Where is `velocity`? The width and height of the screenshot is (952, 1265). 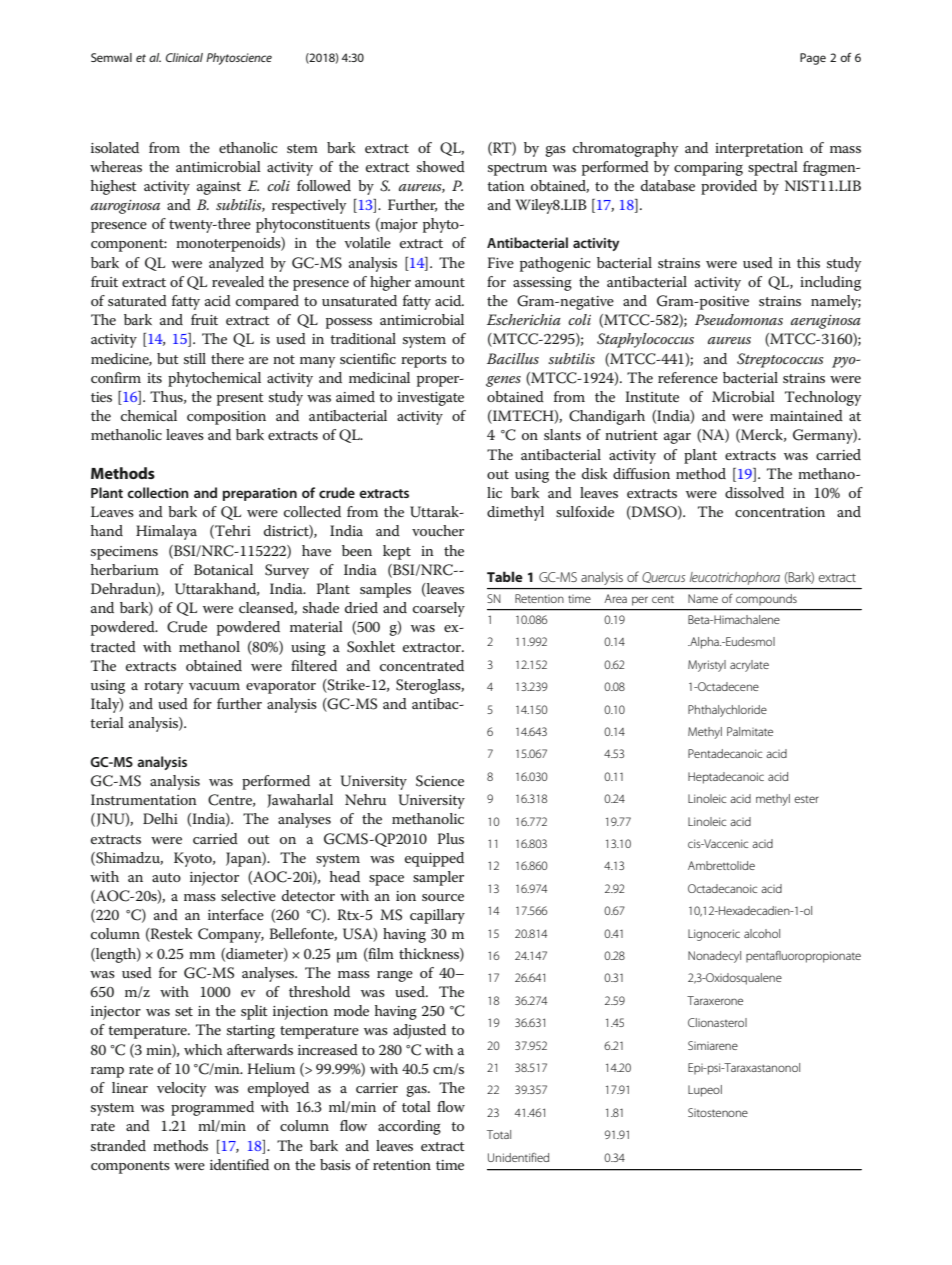 velocity is located at coordinates (181, 1089).
